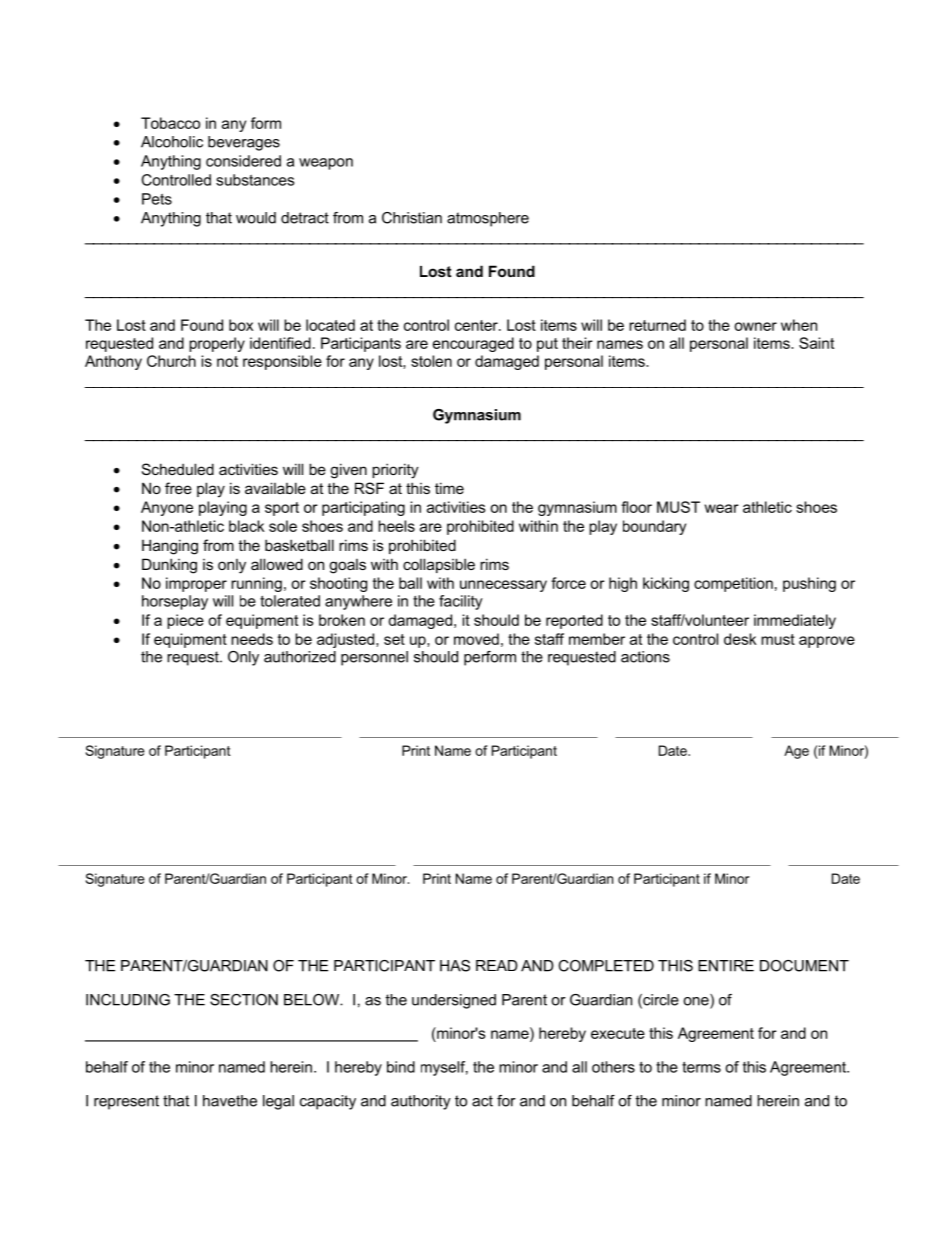  Describe the element at coordinates (755, 326) in the screenshot. I see `owner` at that location.
